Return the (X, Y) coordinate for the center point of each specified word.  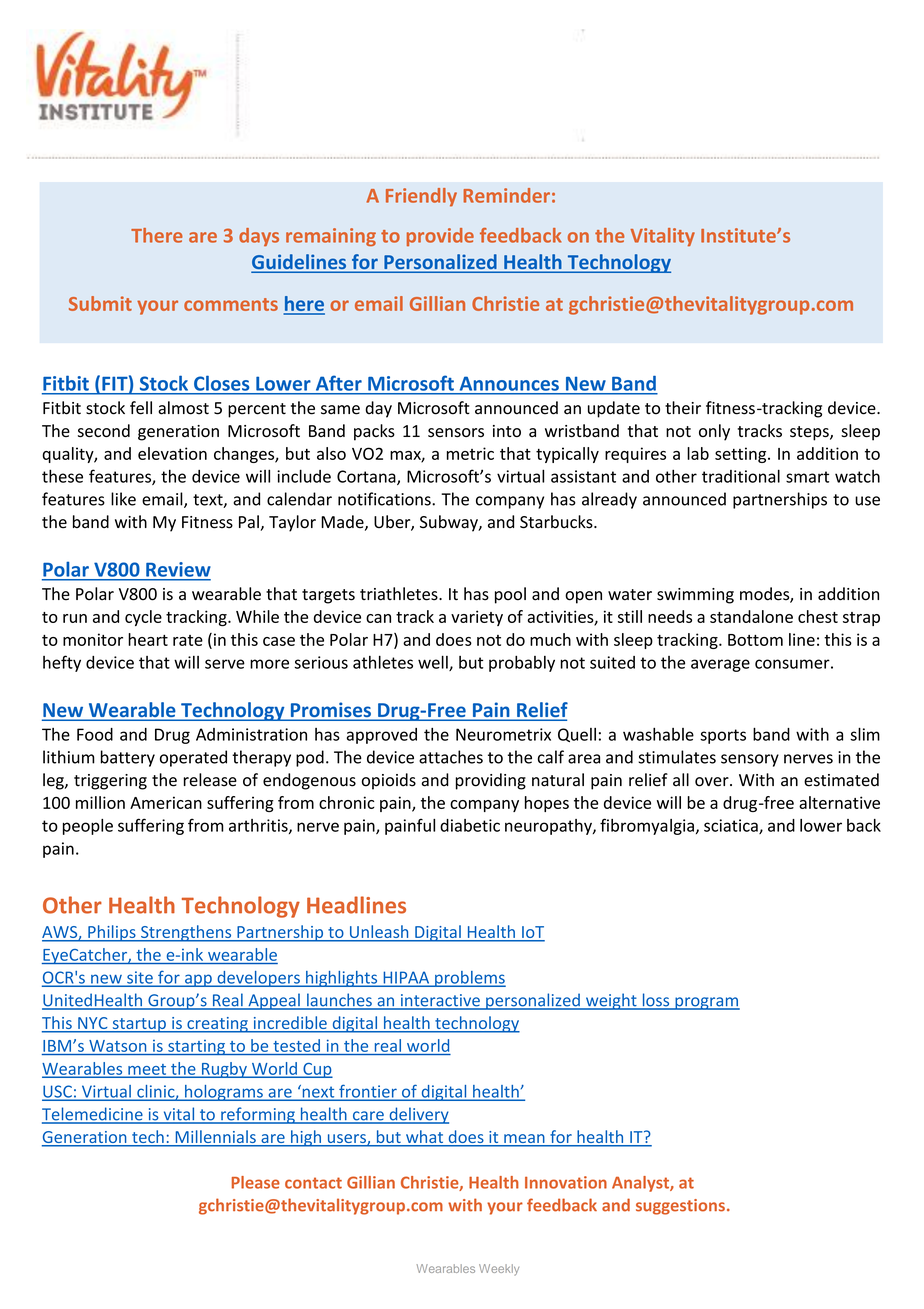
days (259, 237)
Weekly (499, 1270)
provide (440, 237)
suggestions (680, 1207)
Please (256, 1182)
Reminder (506, 195)
